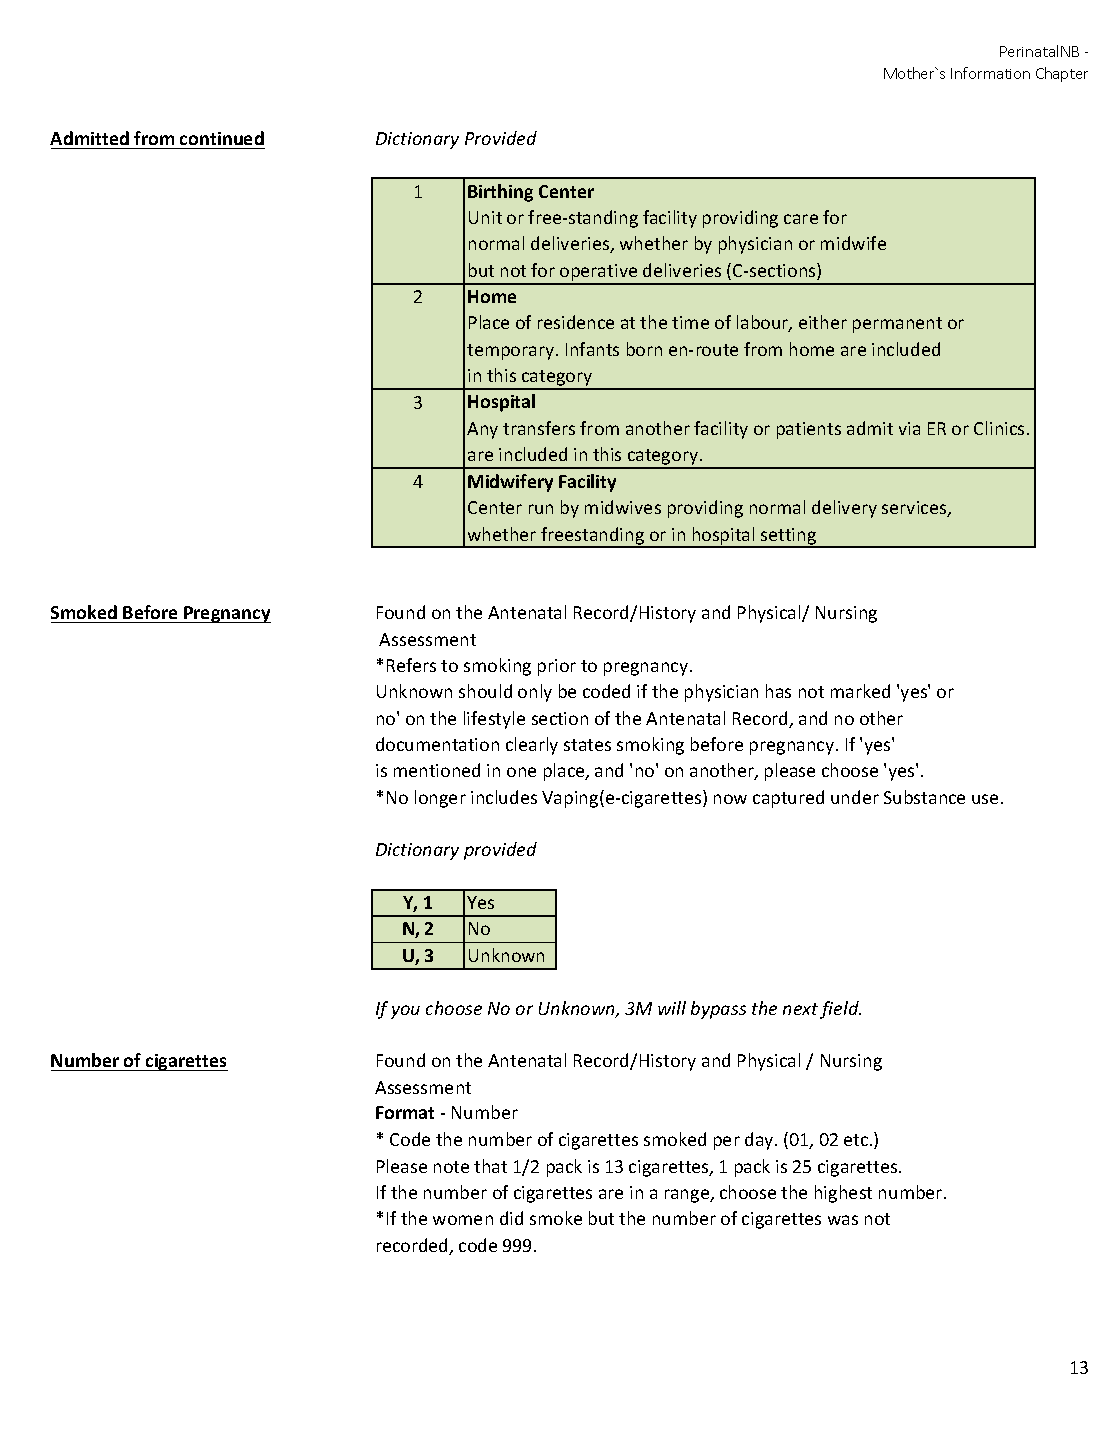 The width and height of the screenshot is (1120, 1449). I want to click on you, so click(405, 1012).
